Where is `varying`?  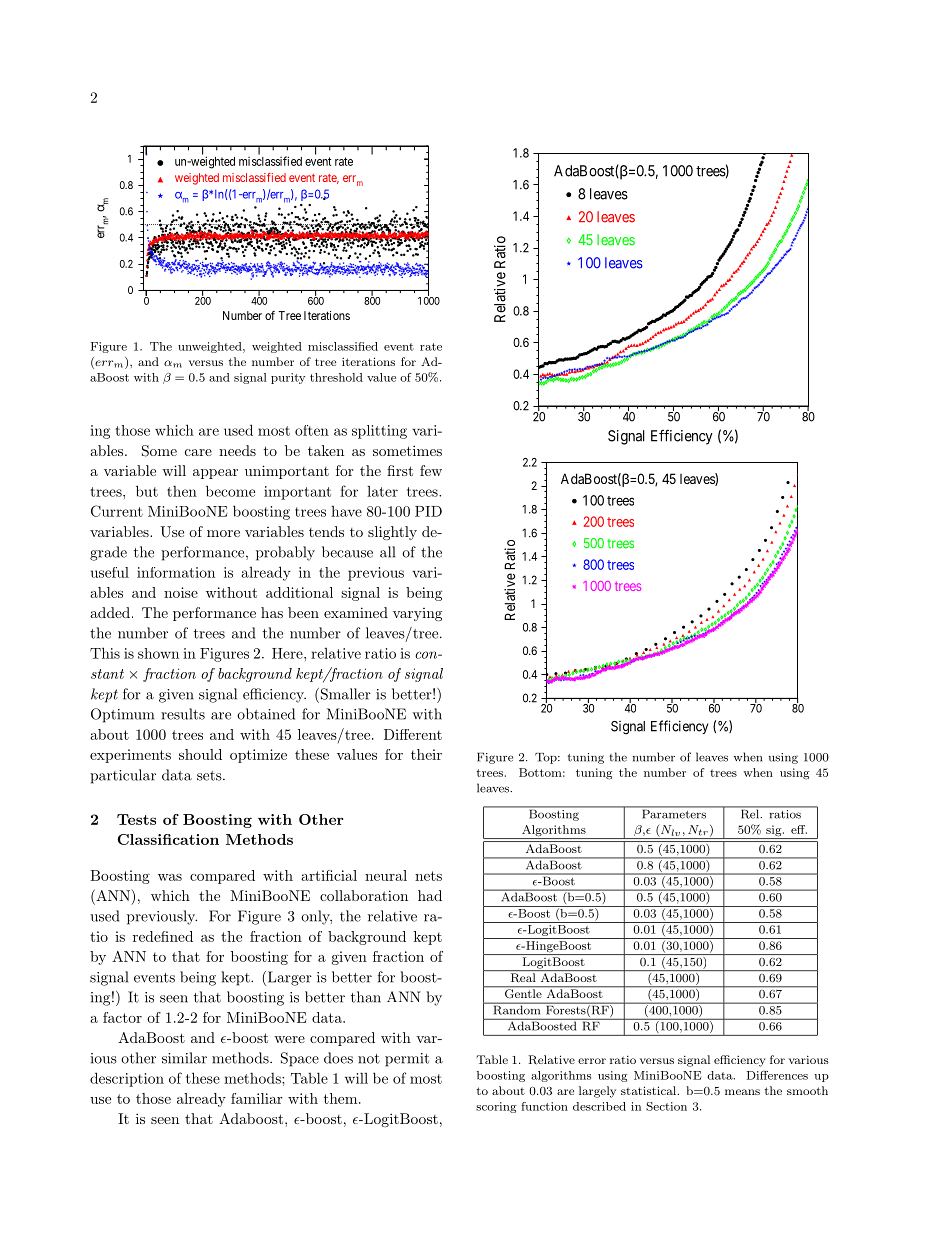 varying is located at coordinates (417, 614).
